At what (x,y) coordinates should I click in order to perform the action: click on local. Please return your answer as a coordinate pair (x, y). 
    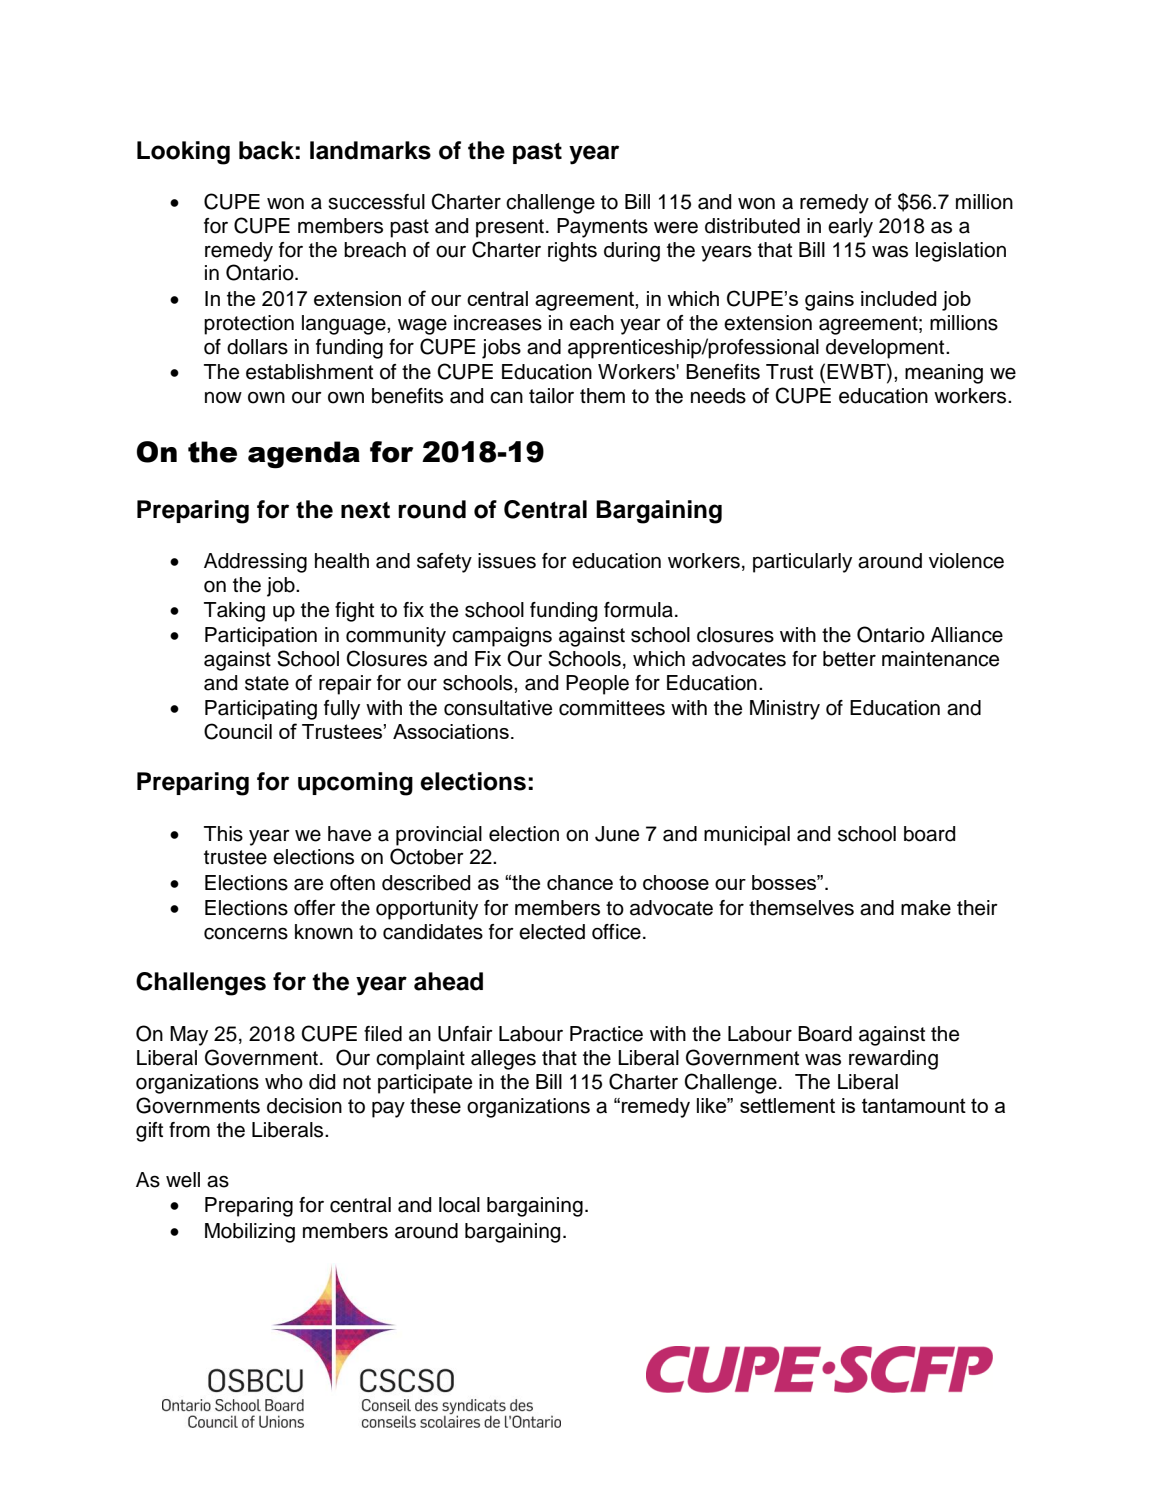
    Looking at the image, I should click on (459, 1205).
